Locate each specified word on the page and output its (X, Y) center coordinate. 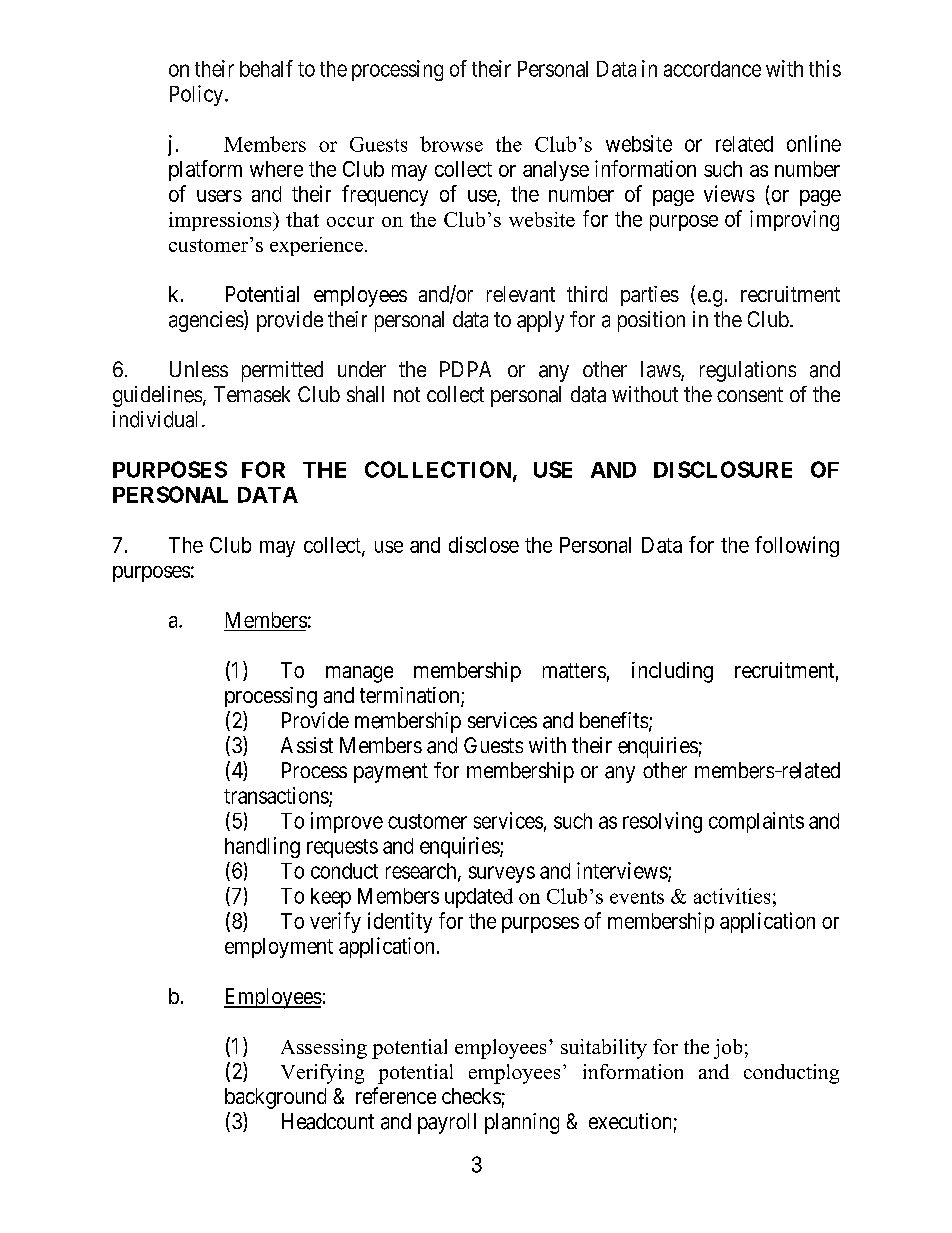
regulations (748, 371)
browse (451, 144)
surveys (502, 874)
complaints (756, 822)
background (275, 1098)
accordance (712, 69)
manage (359, 674)
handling (262, 847)
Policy (198, 95)
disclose (484, 544)
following (797, 546)
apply (540, 321)
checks (471, 1096)
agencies (207, 321)
